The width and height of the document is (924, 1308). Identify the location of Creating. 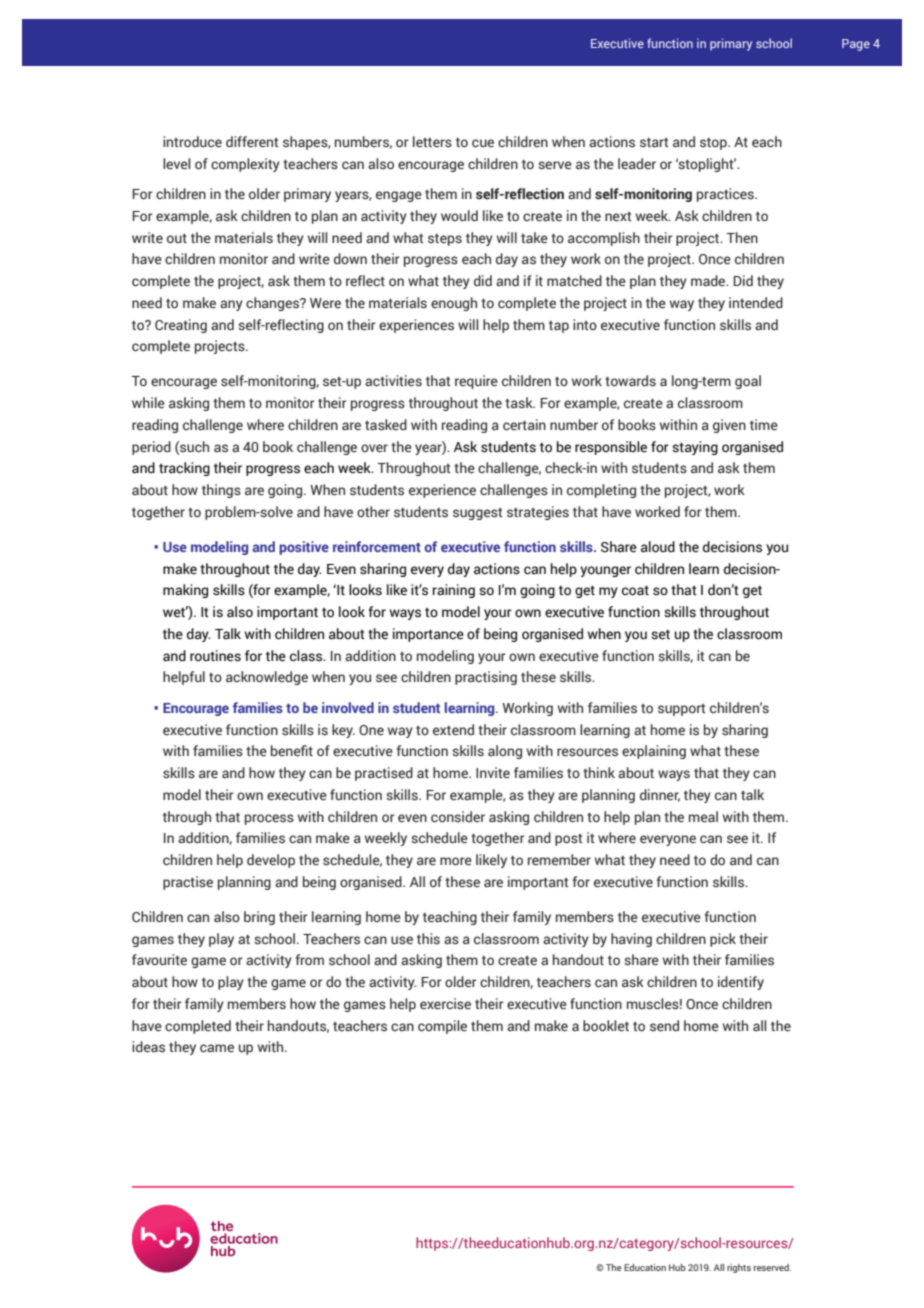
(181, 326).
